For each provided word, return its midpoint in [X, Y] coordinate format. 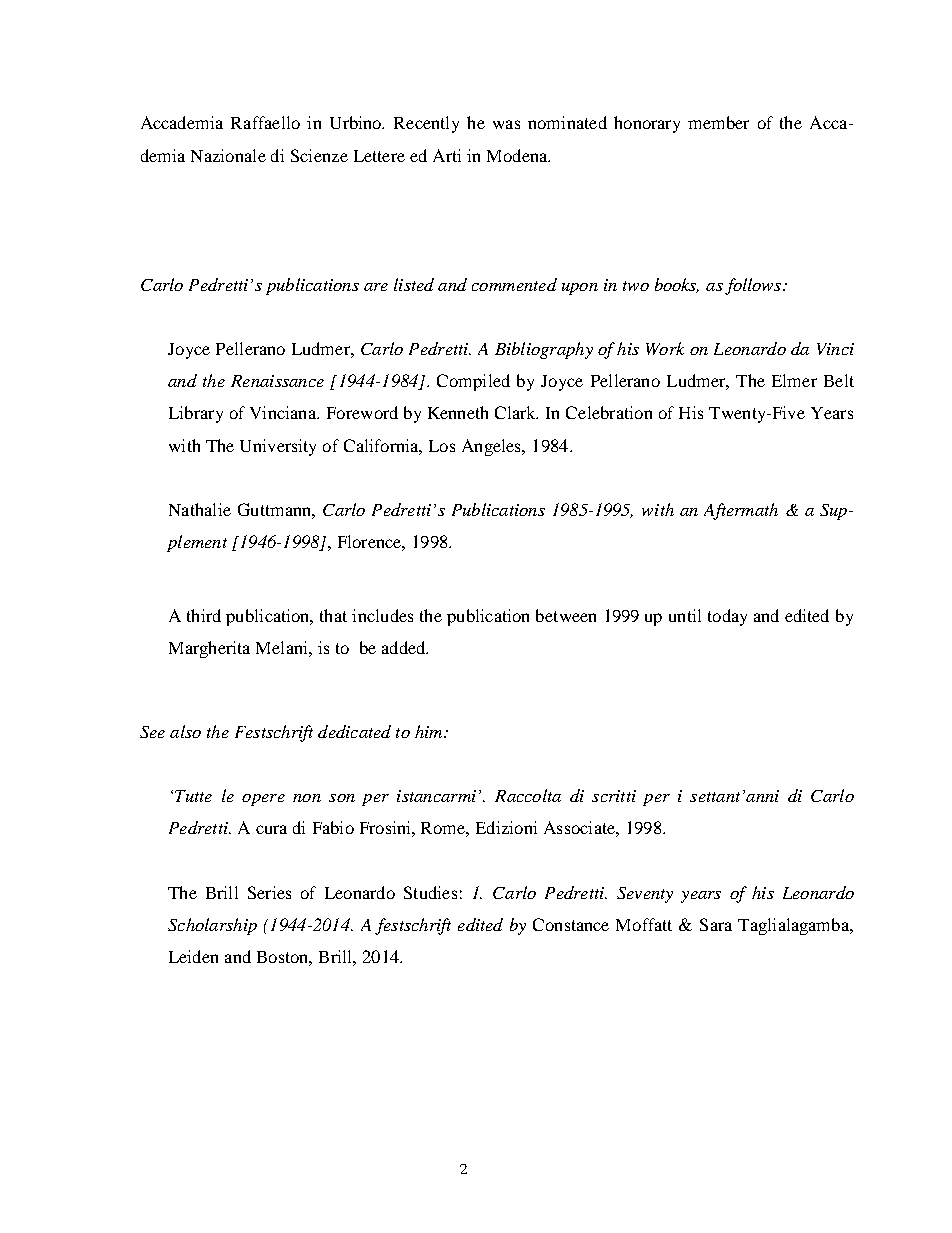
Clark [516, 412]
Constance [571, 924]
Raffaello [265, 122]
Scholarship [212, 926]
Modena [518, 155]
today [727, 617]
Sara [716, 924]
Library [196, 414]
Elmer [794, 380]
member [718, 122]
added [405, 647]
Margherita [209, 649]
